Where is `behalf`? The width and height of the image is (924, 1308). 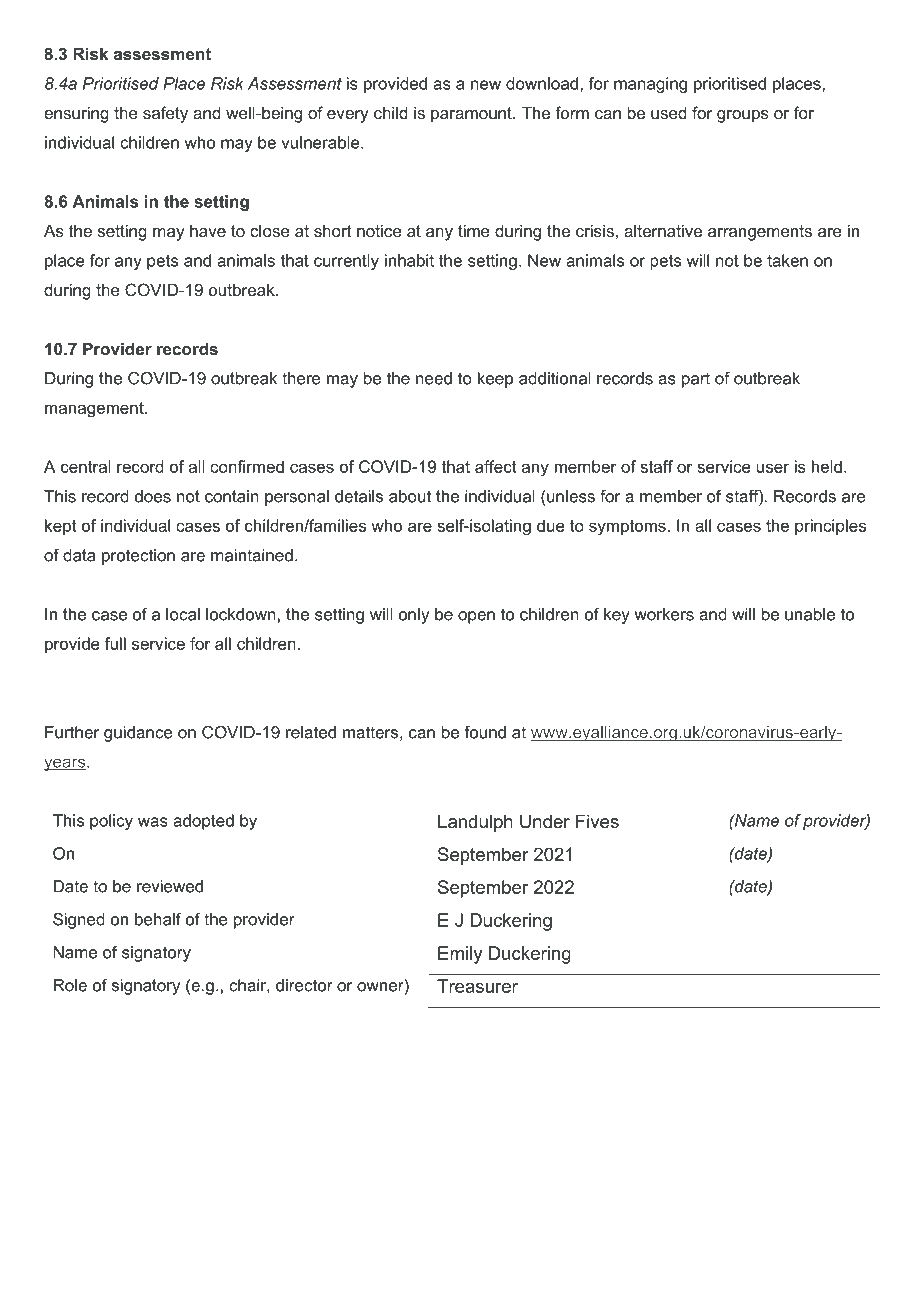
behalf is located at coordinates (158, 919).
